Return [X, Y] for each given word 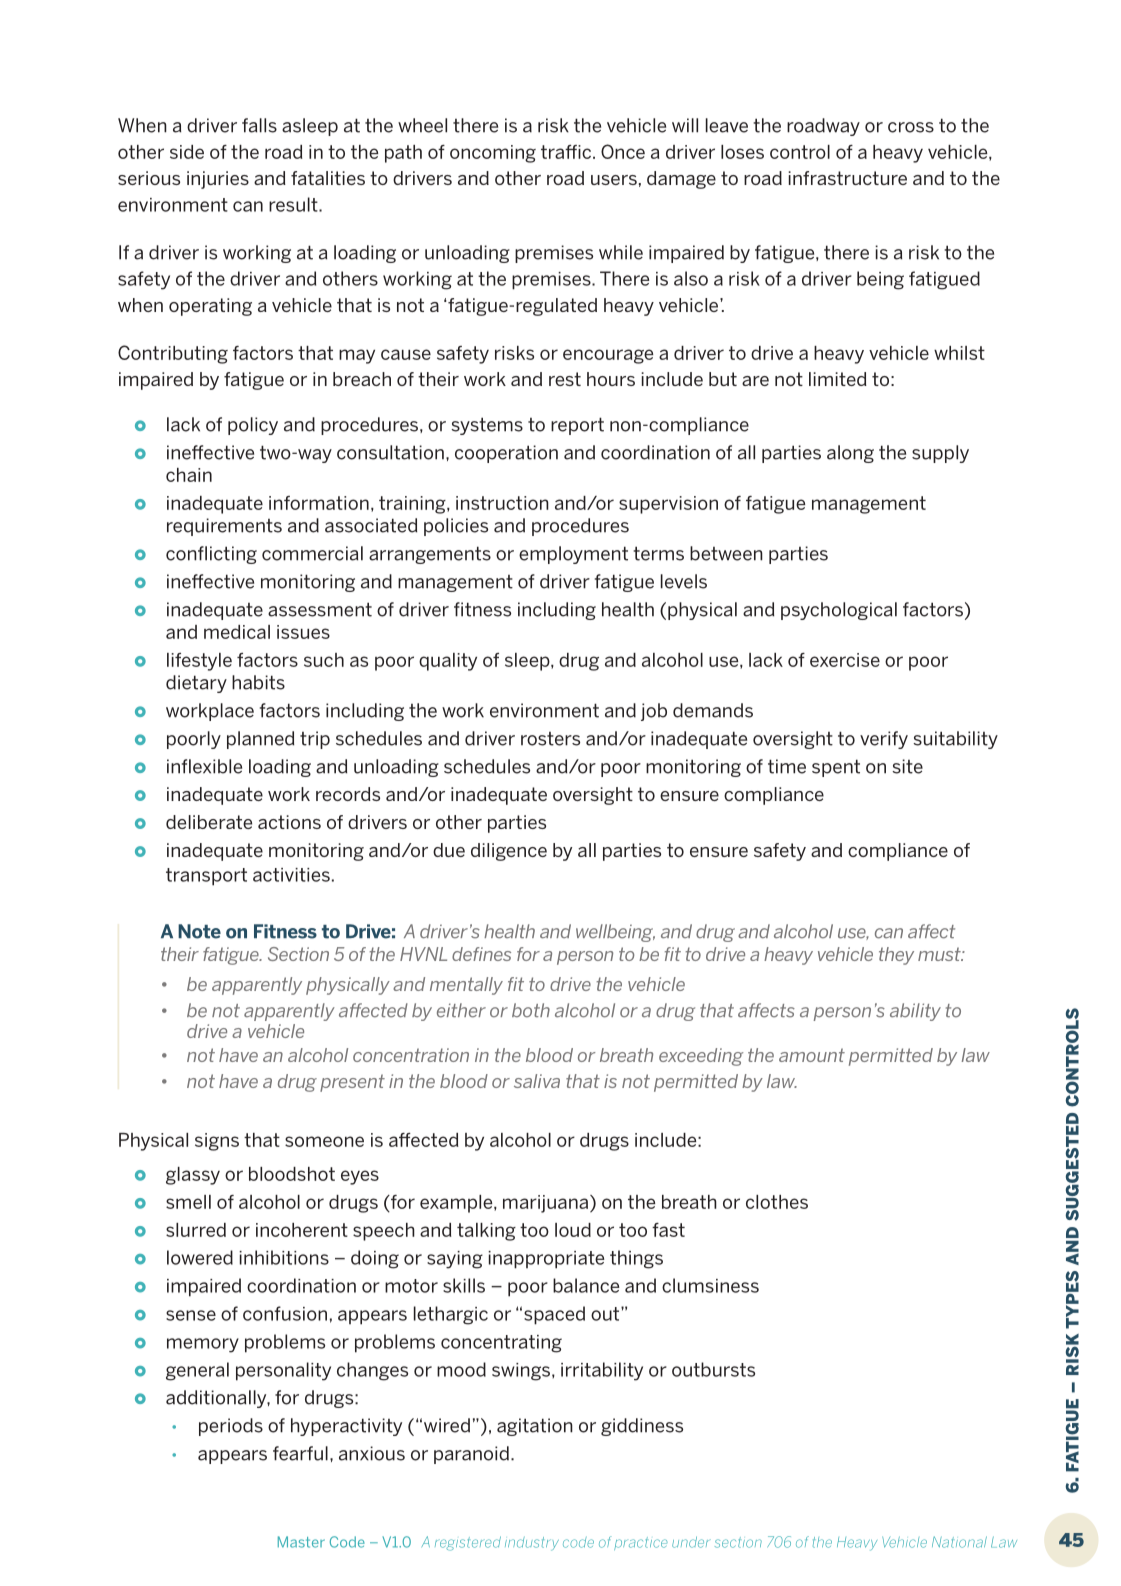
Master [301, 1542]
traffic [567, 152]
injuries [218, 180]
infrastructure [847, 178]
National [959, 1542]
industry [532, 1544]
